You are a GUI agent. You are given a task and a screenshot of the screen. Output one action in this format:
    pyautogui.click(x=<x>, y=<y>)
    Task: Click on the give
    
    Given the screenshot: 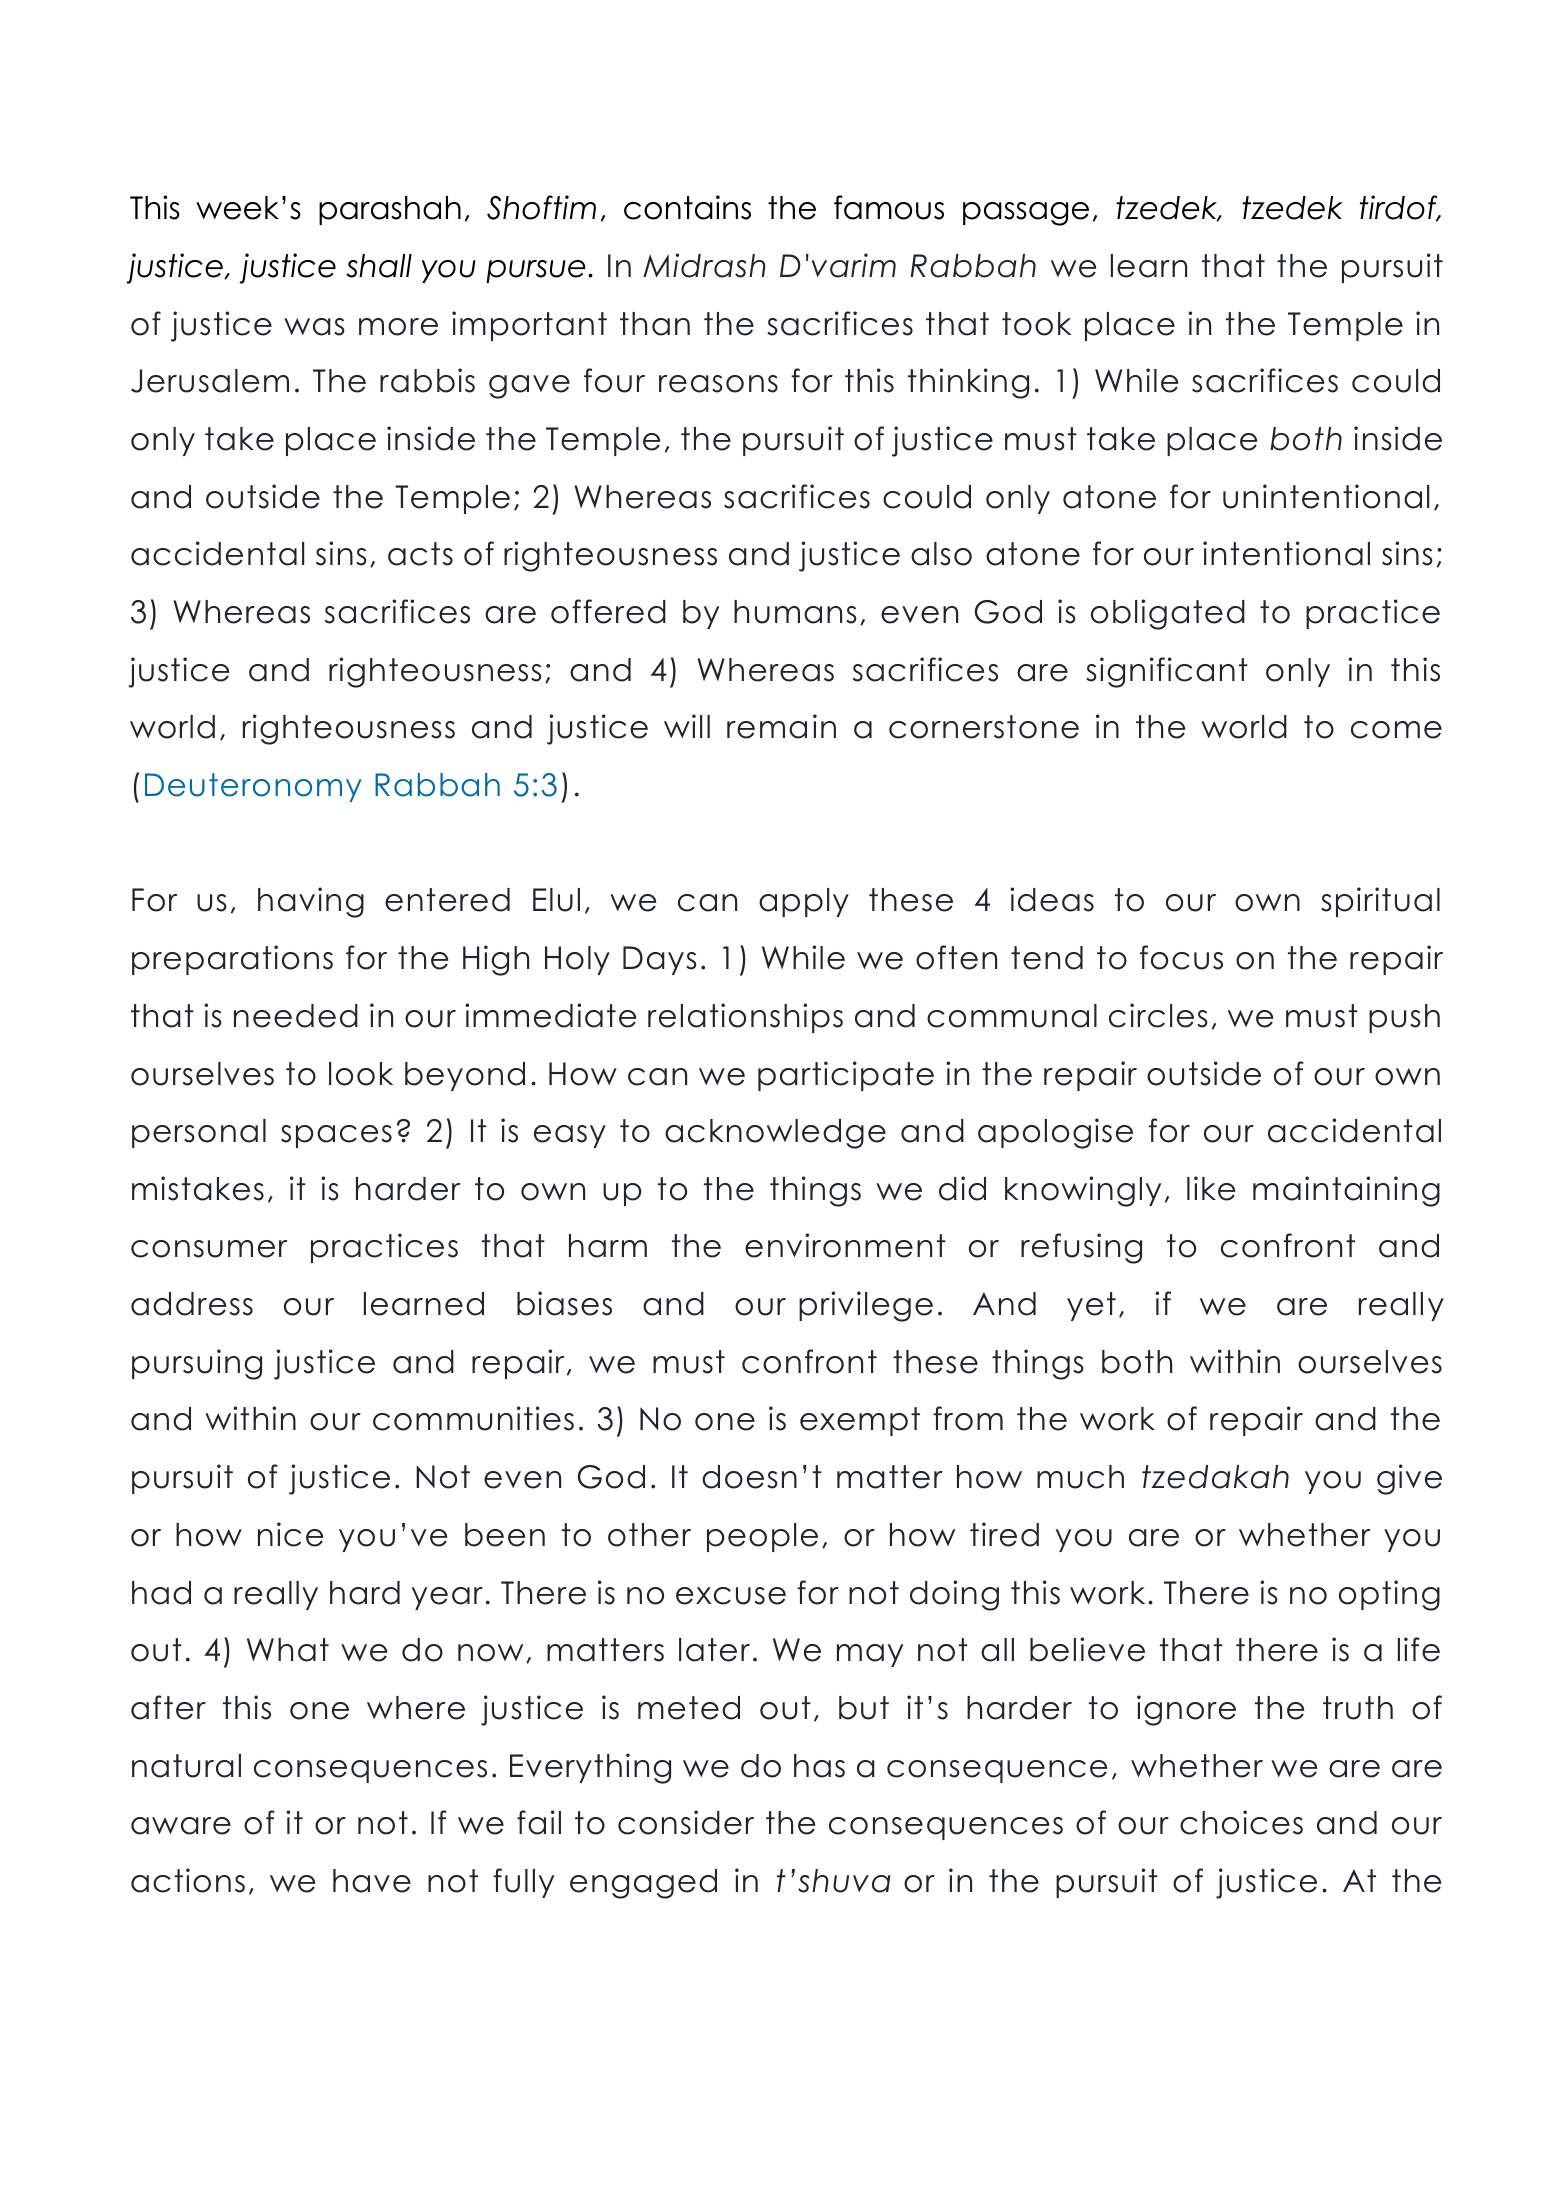 What is the action you would take?
    pyautogui.click(x=1409, y=1479)
